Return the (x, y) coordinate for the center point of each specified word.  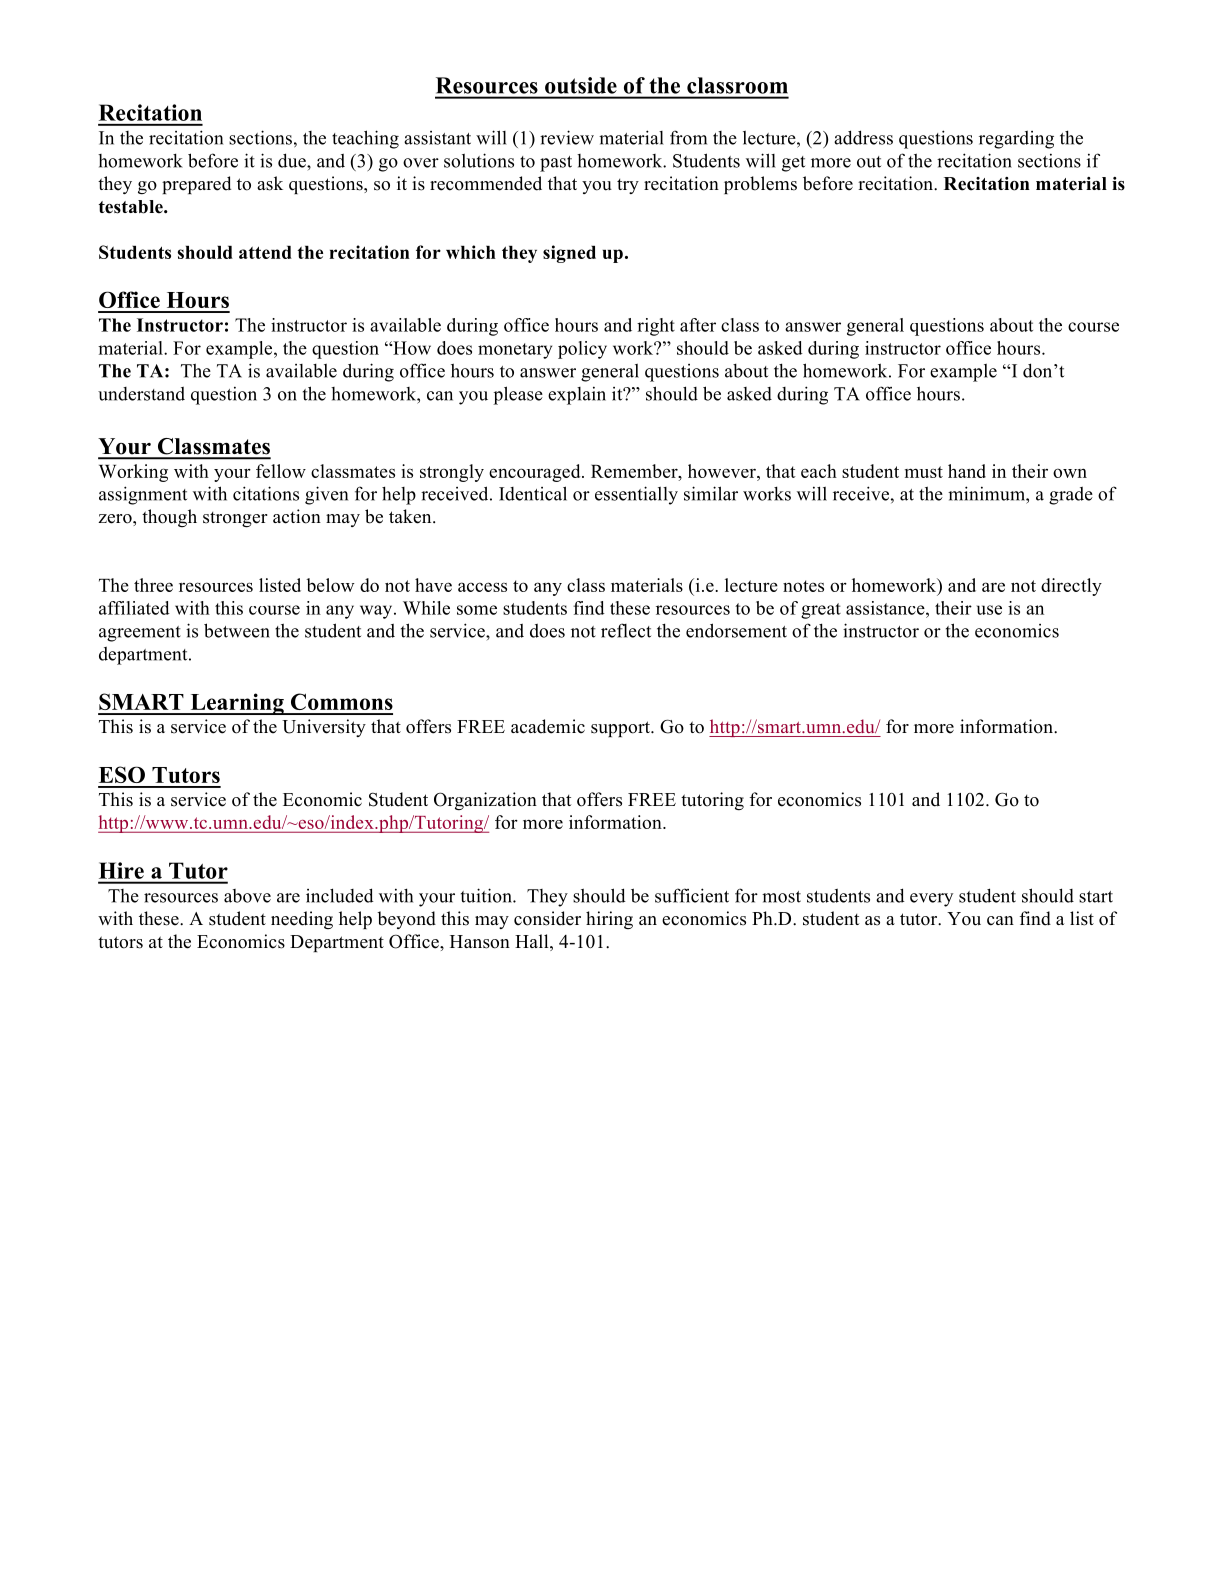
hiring (609, 920)
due (293, 160)
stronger (235, 520)
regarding (1016, 140)
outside (581, 85)
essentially (636, 495)
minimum (987, 493)
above (247, 896)
